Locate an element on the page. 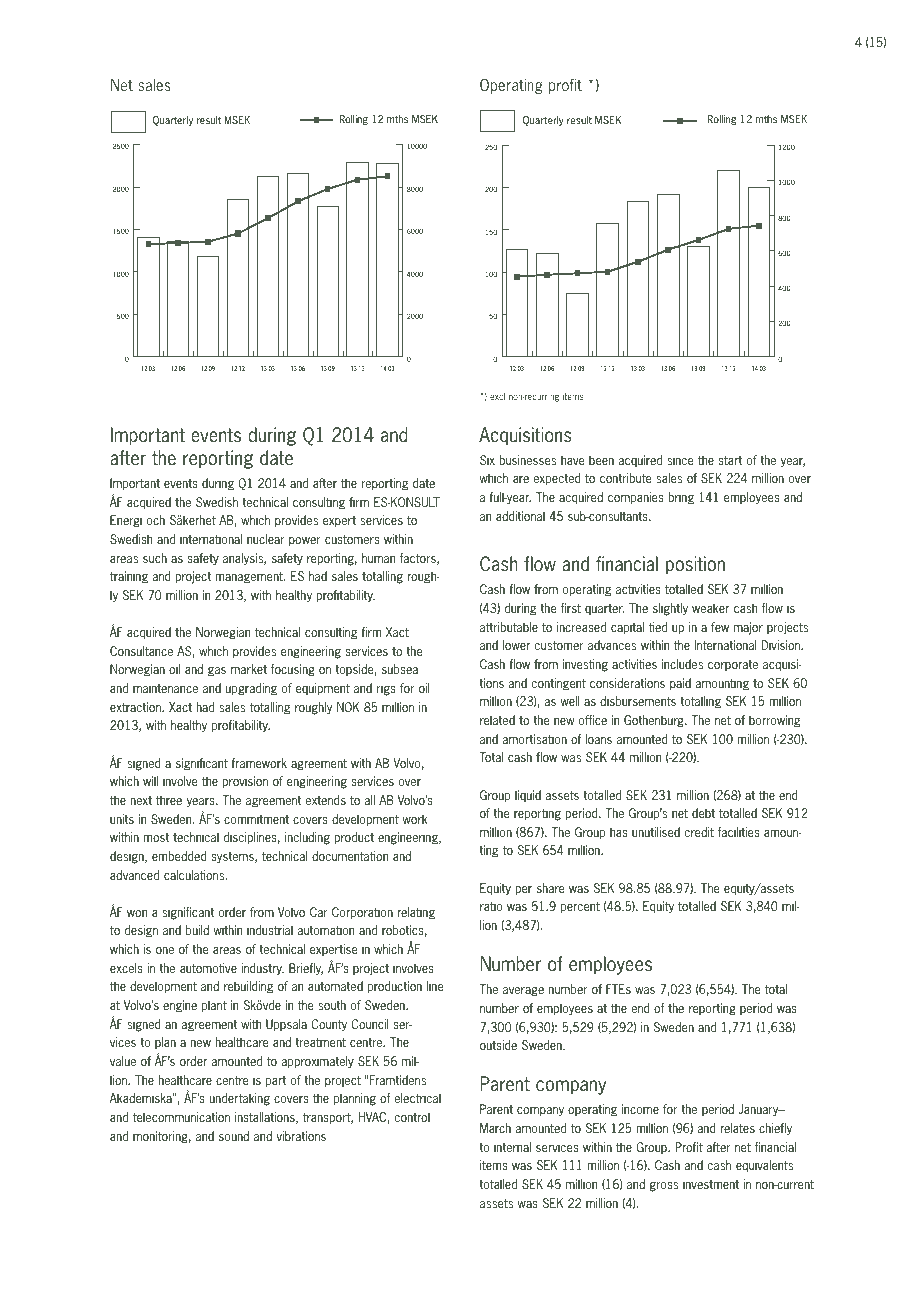 The height and width of the page is (1308, 924). weaker is located at coordinates (710, 608).
